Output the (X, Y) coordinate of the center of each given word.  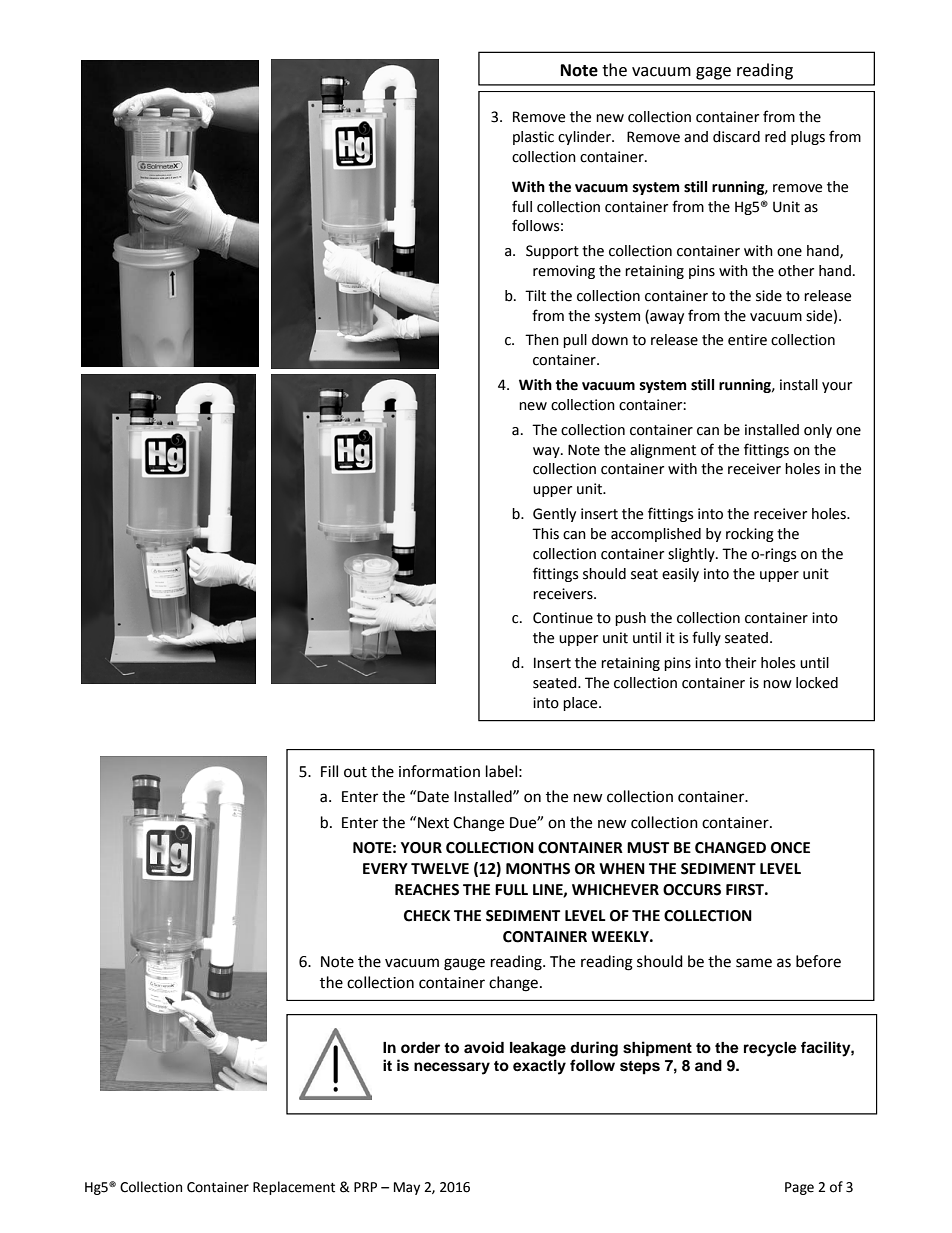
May (407, 1188)
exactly (539, 1067)
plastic (533, 138)
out (355, 772)
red (775, 137)
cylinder (585, 138)
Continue (563, 618)
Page (799, 1188)
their (740, 663)
